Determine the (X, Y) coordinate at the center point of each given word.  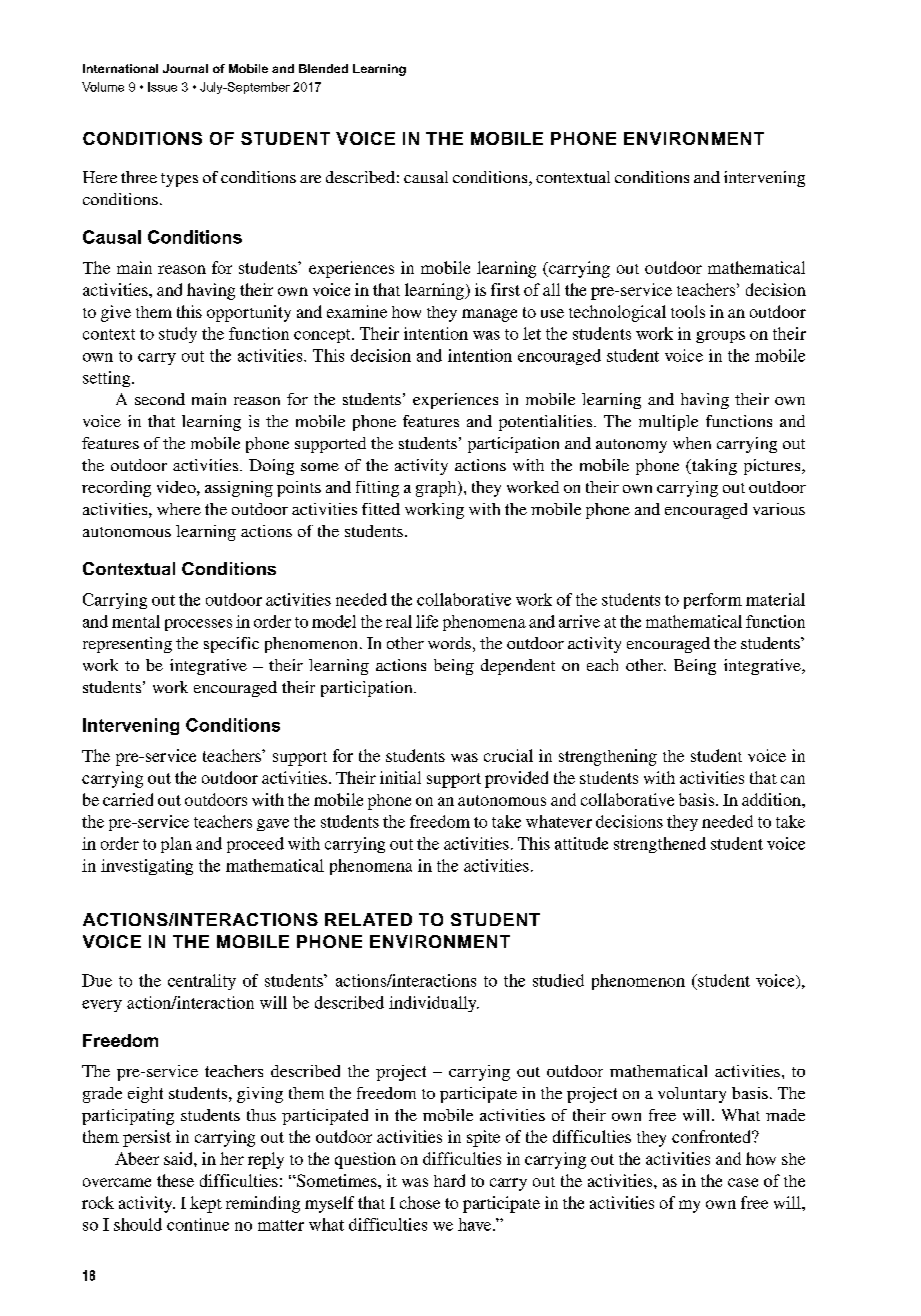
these (175, 1180)
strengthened (660, 845)
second (160, 399)
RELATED (368, 919)
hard (449, 1180)
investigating (147, 867)
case (743, 1182)
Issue (162, 87)
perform (713, 601)
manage (489, 315)
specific (231, 645)
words (449, 643)
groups (720, 337)
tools (688, 311)
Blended (323, 68)
